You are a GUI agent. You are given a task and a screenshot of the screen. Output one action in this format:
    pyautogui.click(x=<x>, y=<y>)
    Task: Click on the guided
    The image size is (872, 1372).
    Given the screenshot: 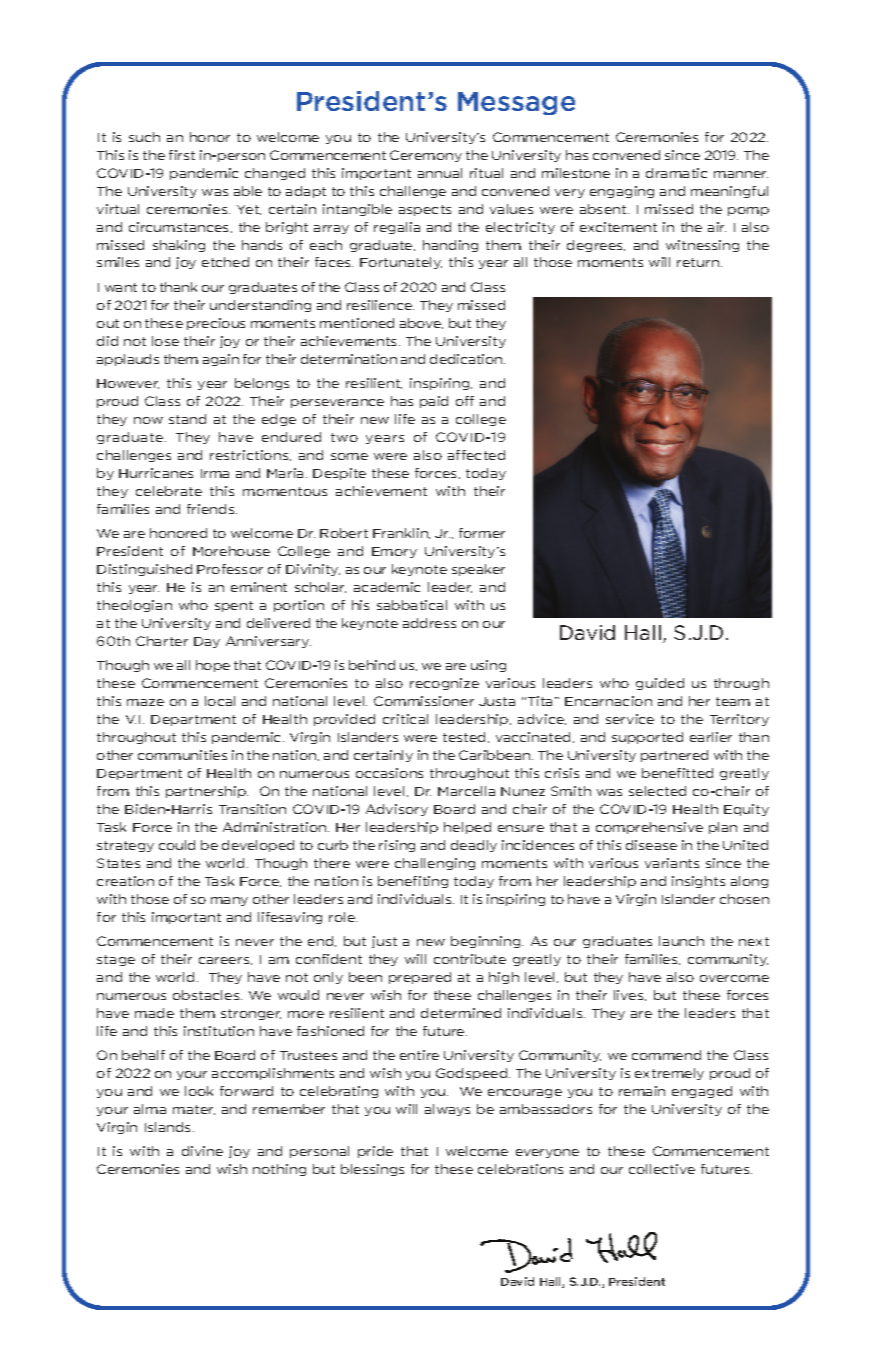 What is the action you would take?
    pyautogui.click(x=660, y=684)
